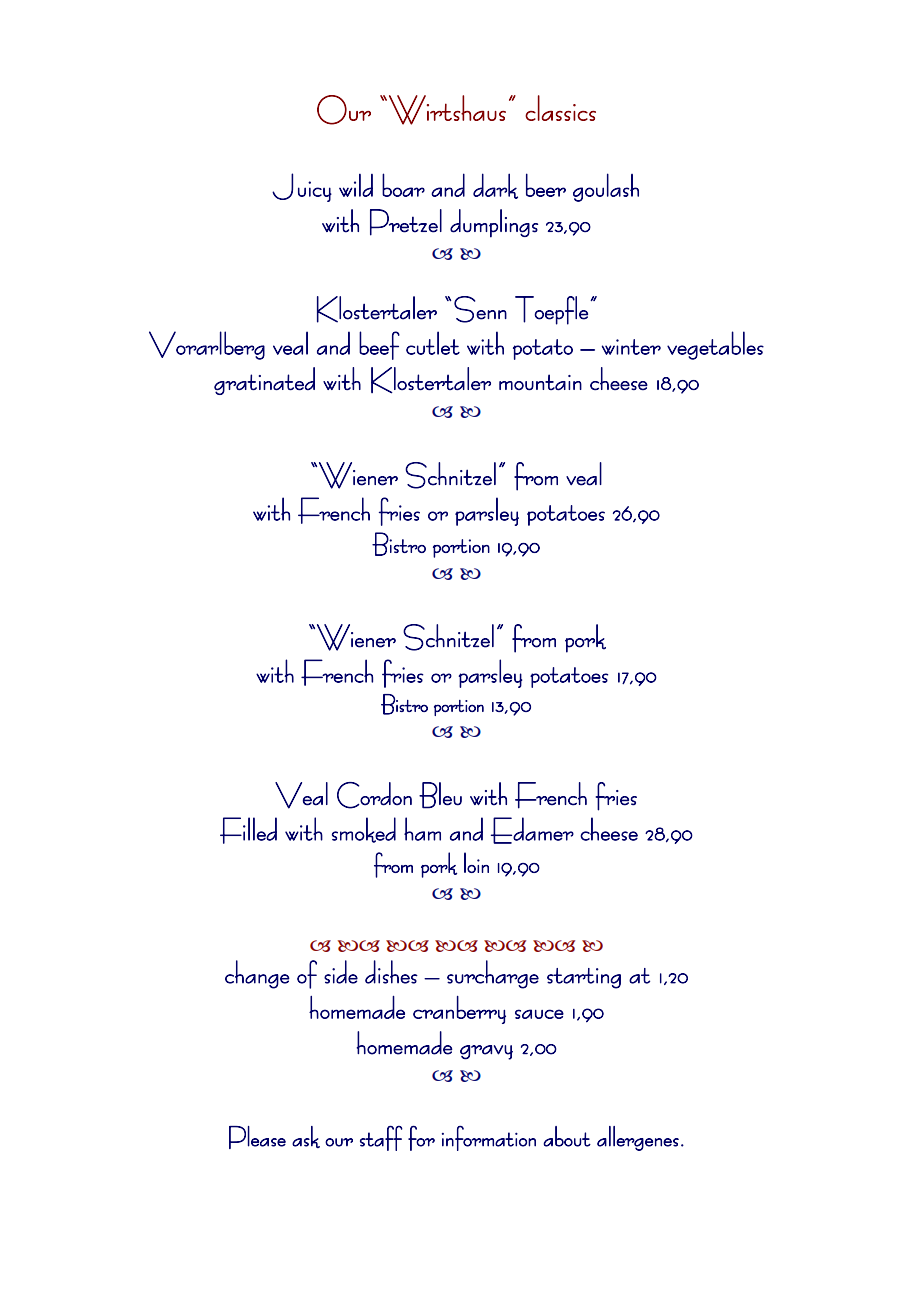 Image resolution: width=924 pixels, height=1308 pixels. What do you see at coordinates (606, 187) in the screenshot?
I see `goulash` at bounding box center [606, 187].
